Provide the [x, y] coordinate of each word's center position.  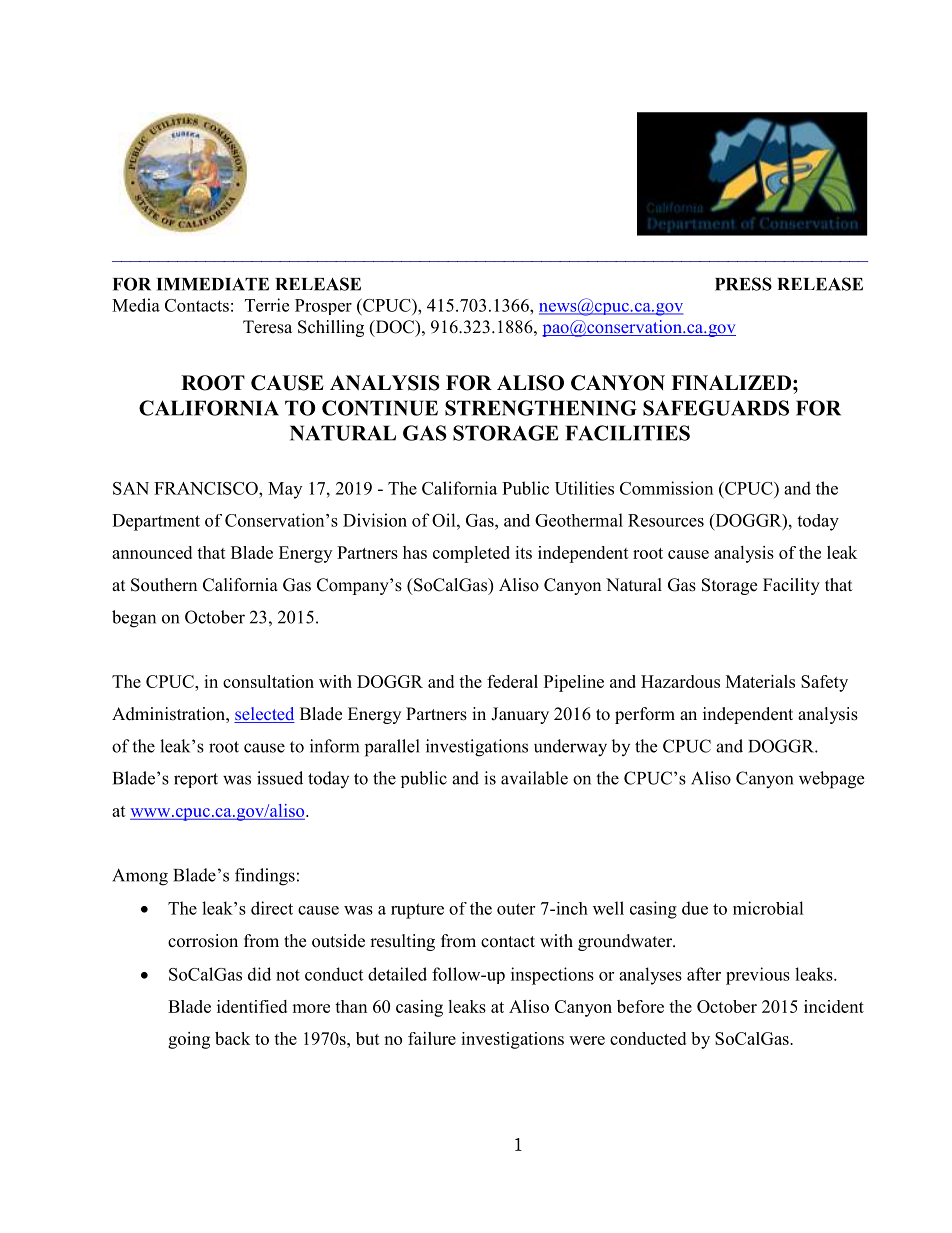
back [232, 1038]
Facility [791, 586]
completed [471, 554]
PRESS [743, 284]
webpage [831, 780]
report [196, 780]
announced [152, 552]
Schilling [331, 328]
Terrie [267, 305]
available [534, 778]
